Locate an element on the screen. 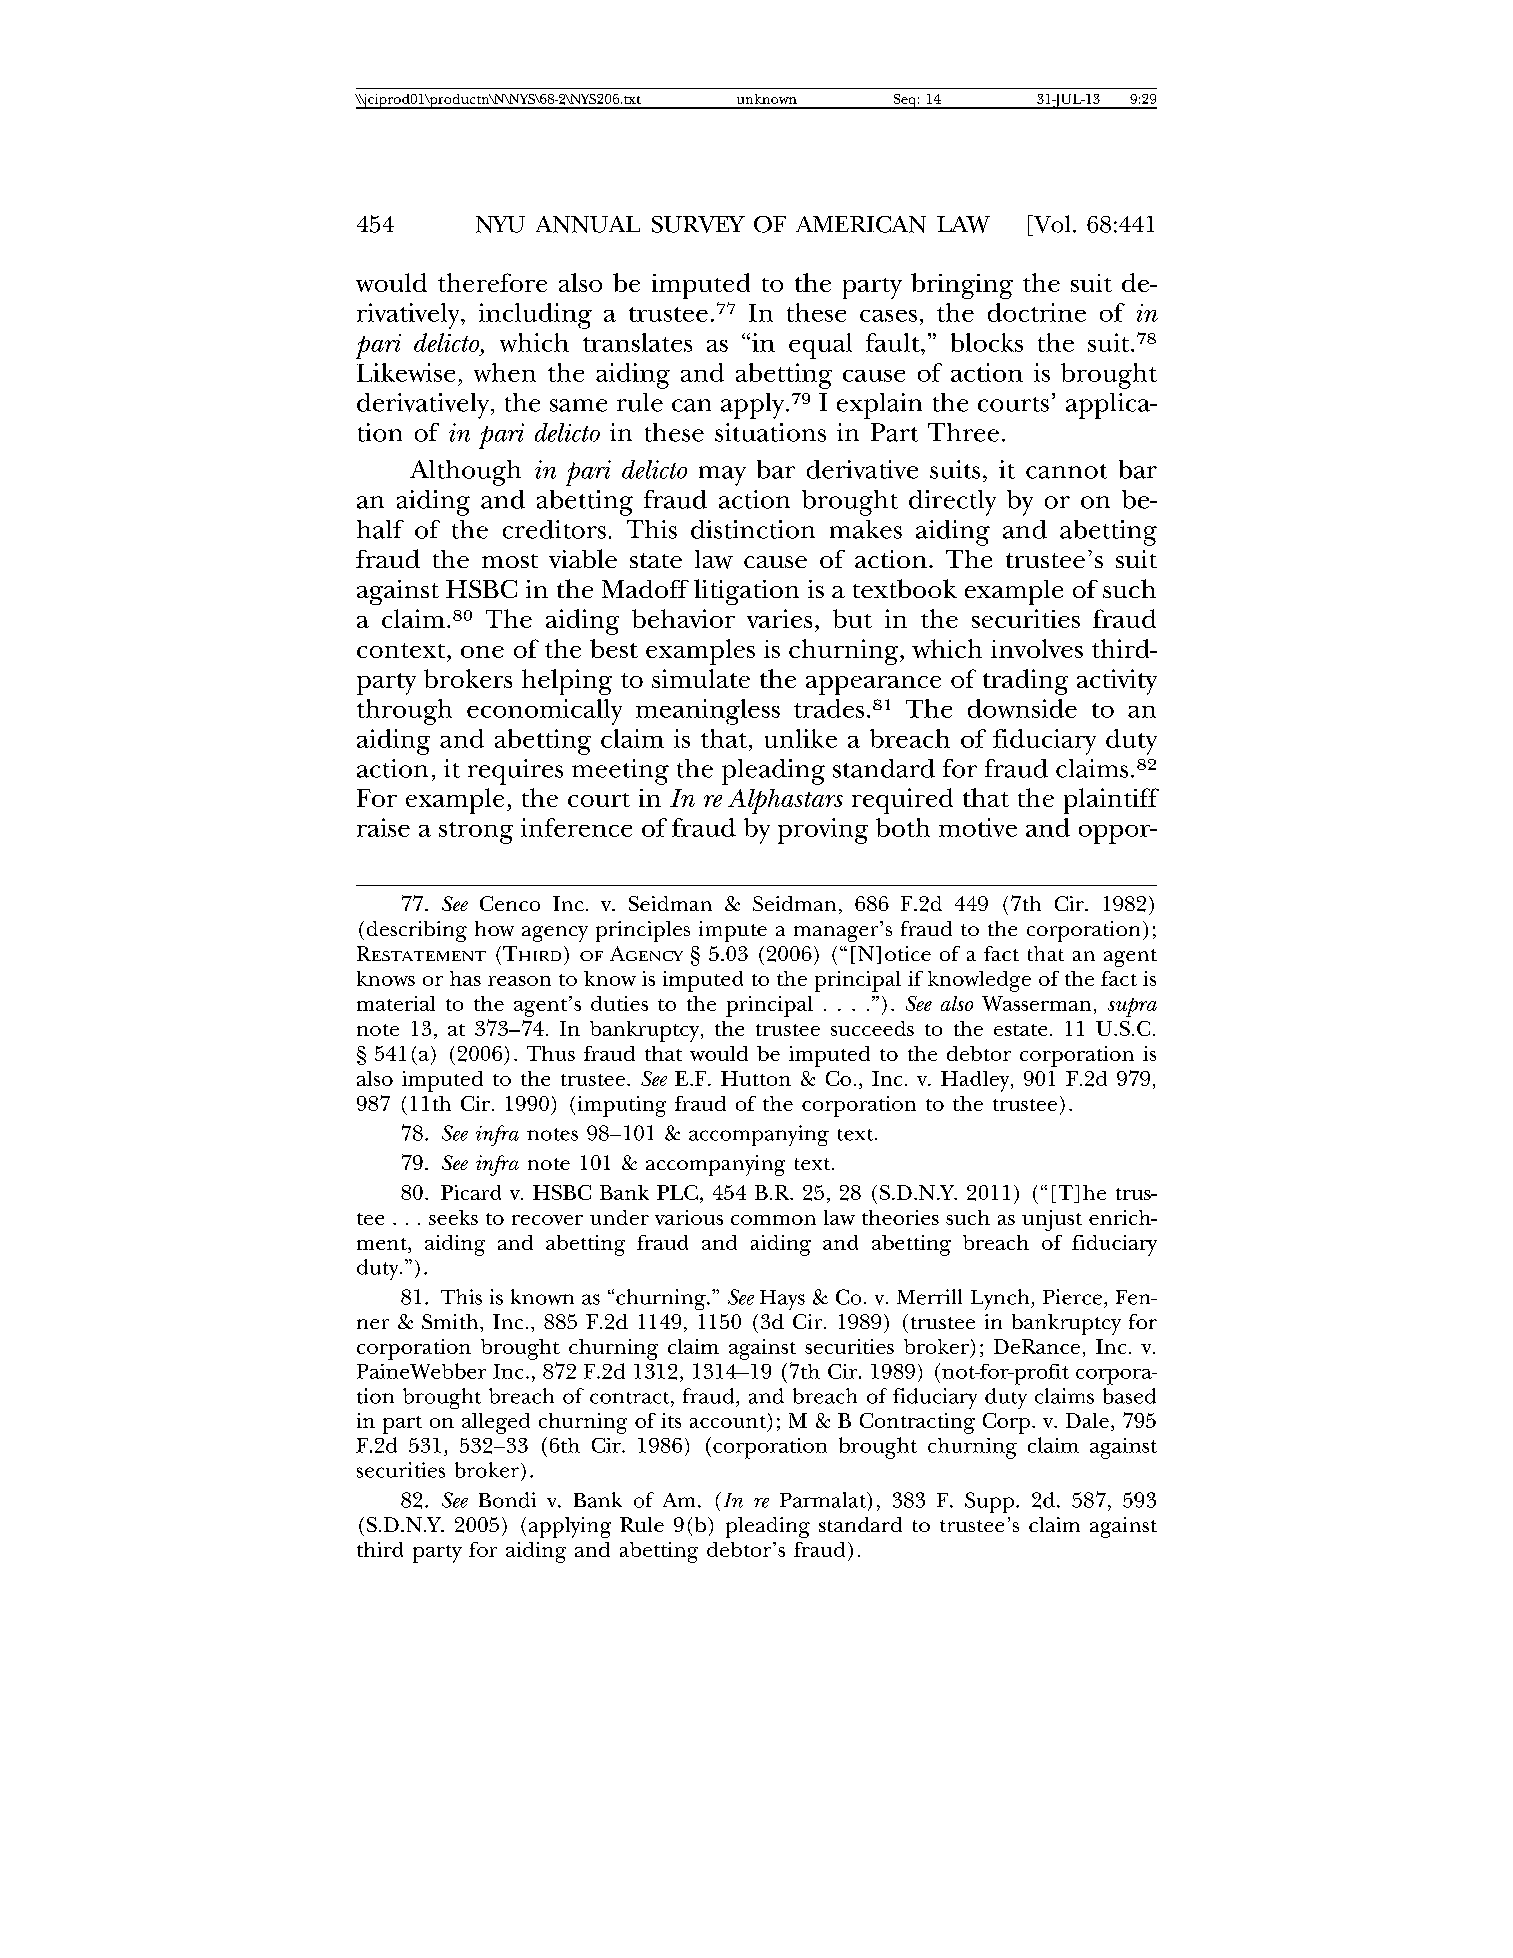 This screenshot has height=1958, width=1513. alleged is located at coordinates (496, 1423).
